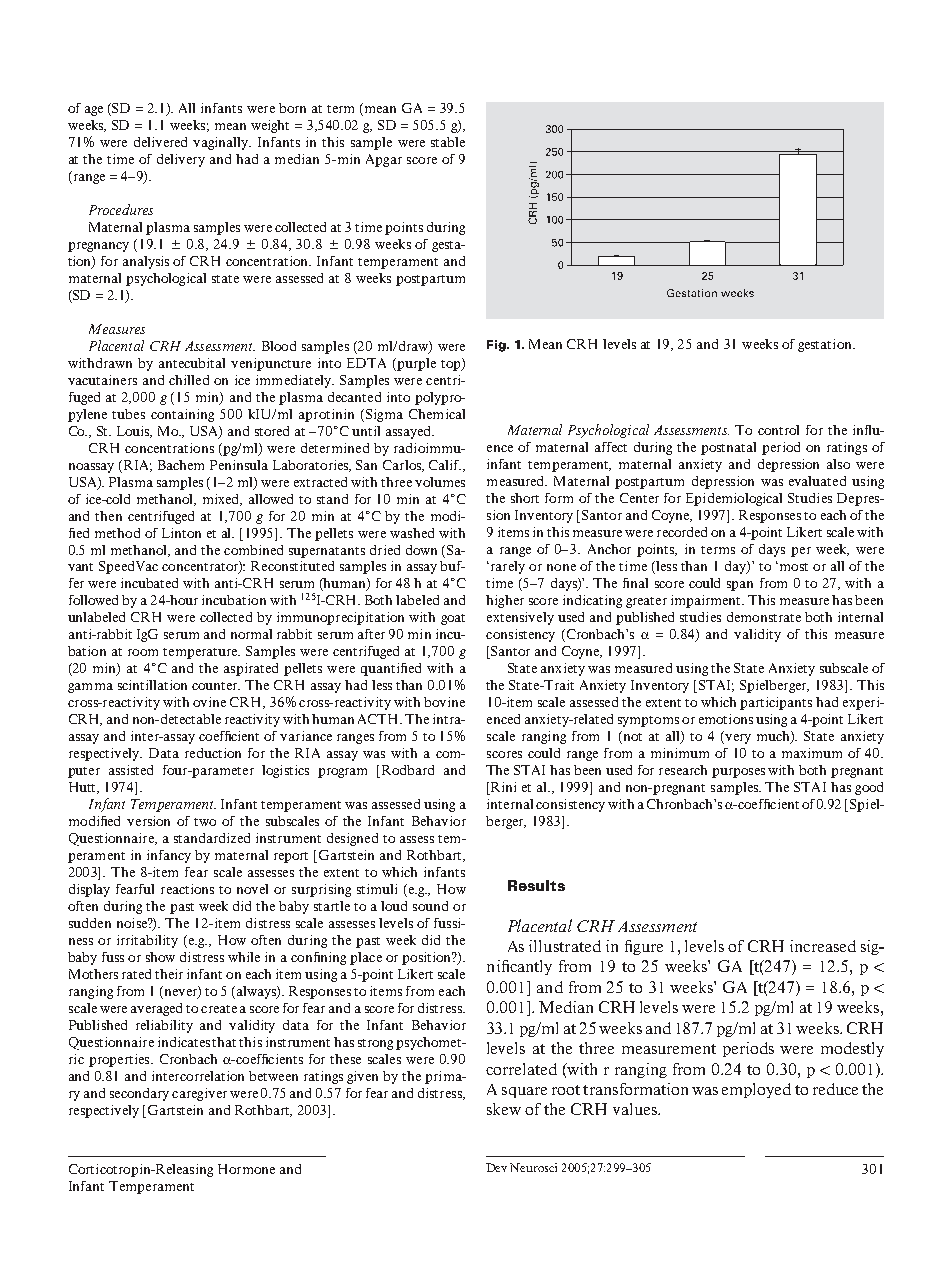  What do you see at coordinates (756, 1090) in the screenshot?
I see `employed` at bounding box center [756, 1090].
